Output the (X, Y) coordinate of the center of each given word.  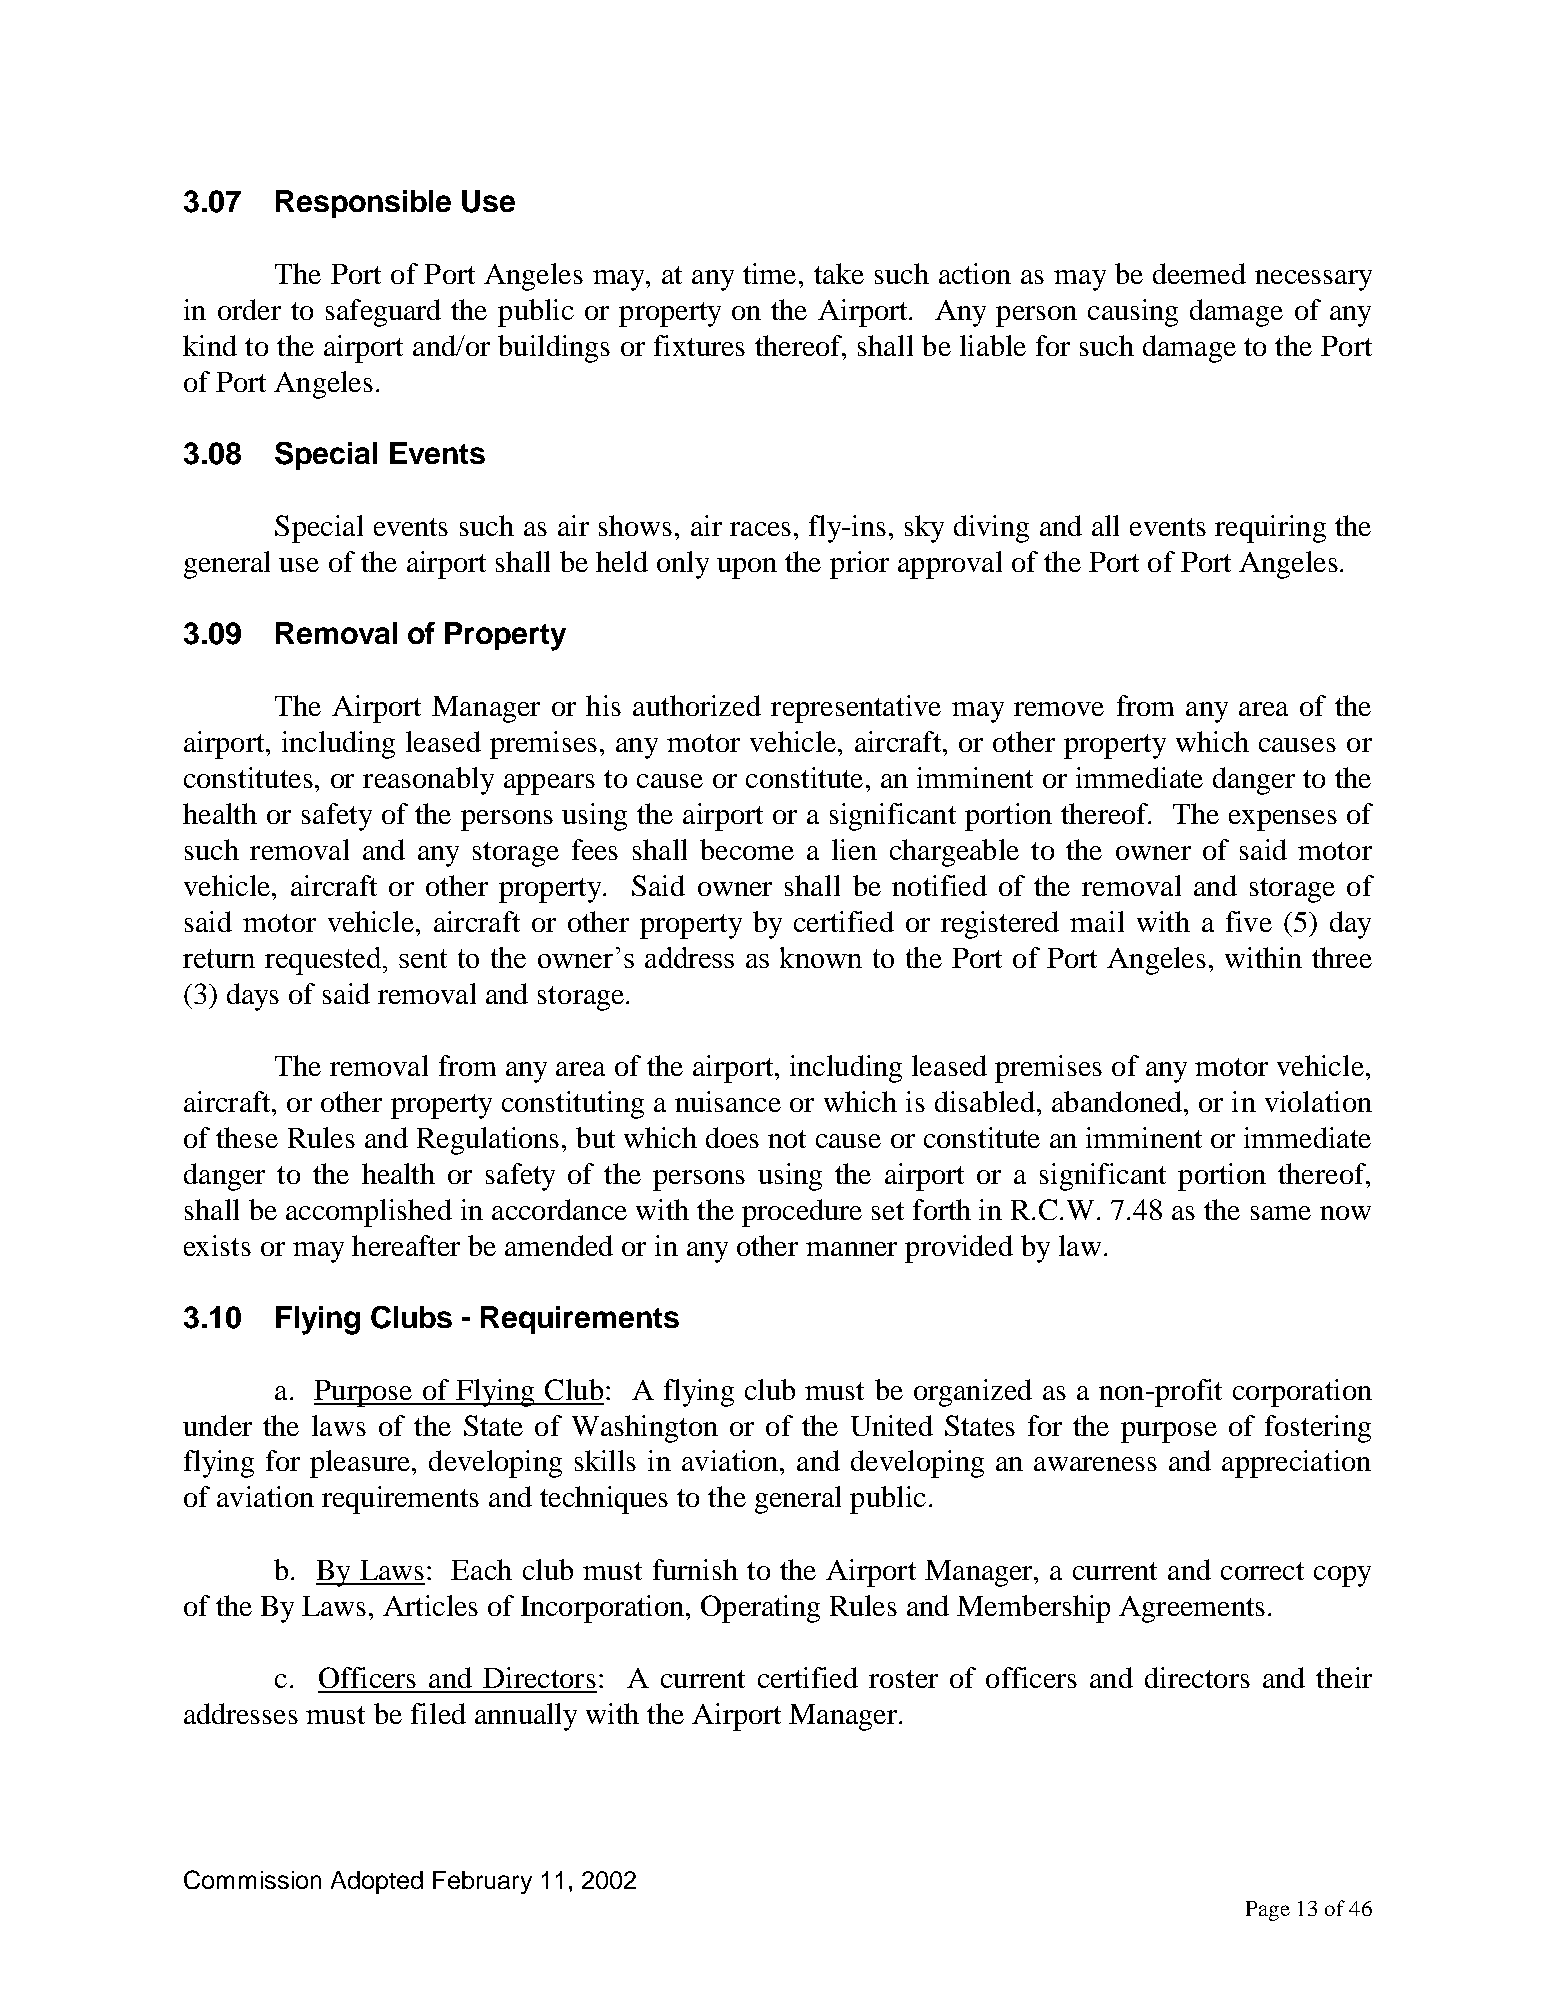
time (769, 273)
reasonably (428, 781)
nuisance (728, 1101)
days (253, 997)
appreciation (1296, 1464)
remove (1059, 709)
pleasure (361, 1464)
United (892, 1425)
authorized (697, 705)
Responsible (363, 204)
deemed (1199, 273)
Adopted (377, 1882)
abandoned (1118, 1101)
